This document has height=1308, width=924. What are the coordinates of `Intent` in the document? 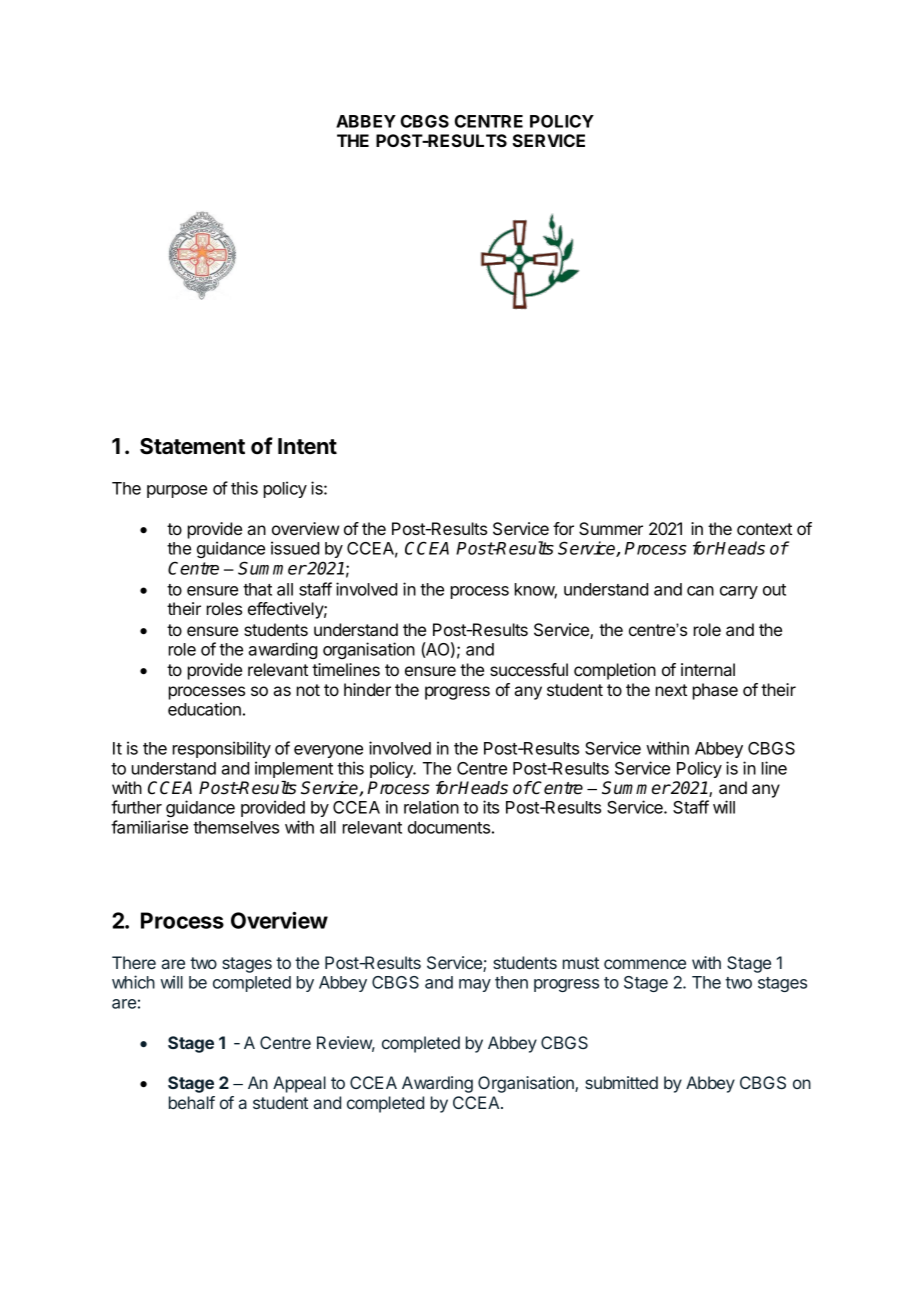 It's located at (307, 446).
